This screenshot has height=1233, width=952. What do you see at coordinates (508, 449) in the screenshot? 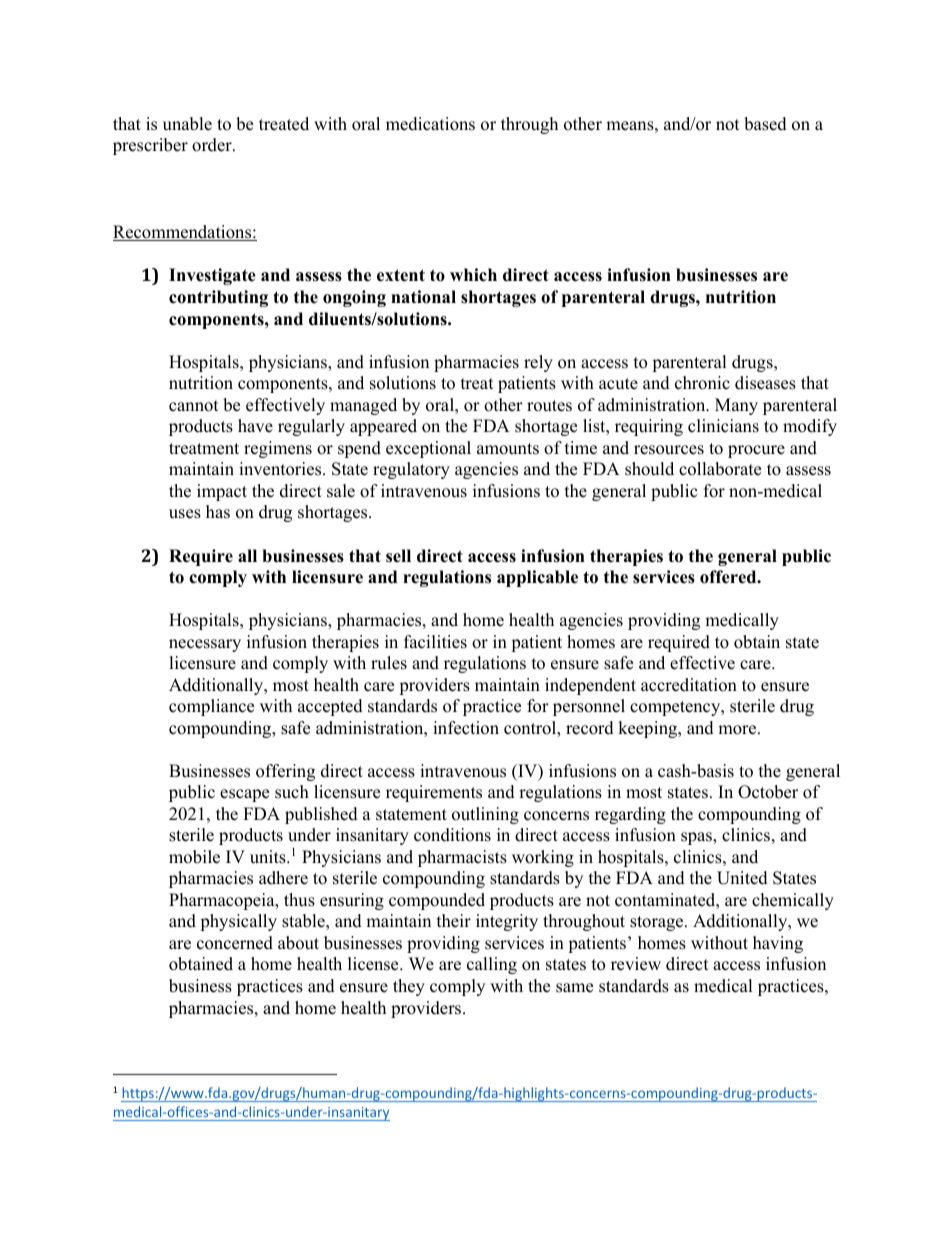
I see `amounts` at bounding box center [508, 449].
